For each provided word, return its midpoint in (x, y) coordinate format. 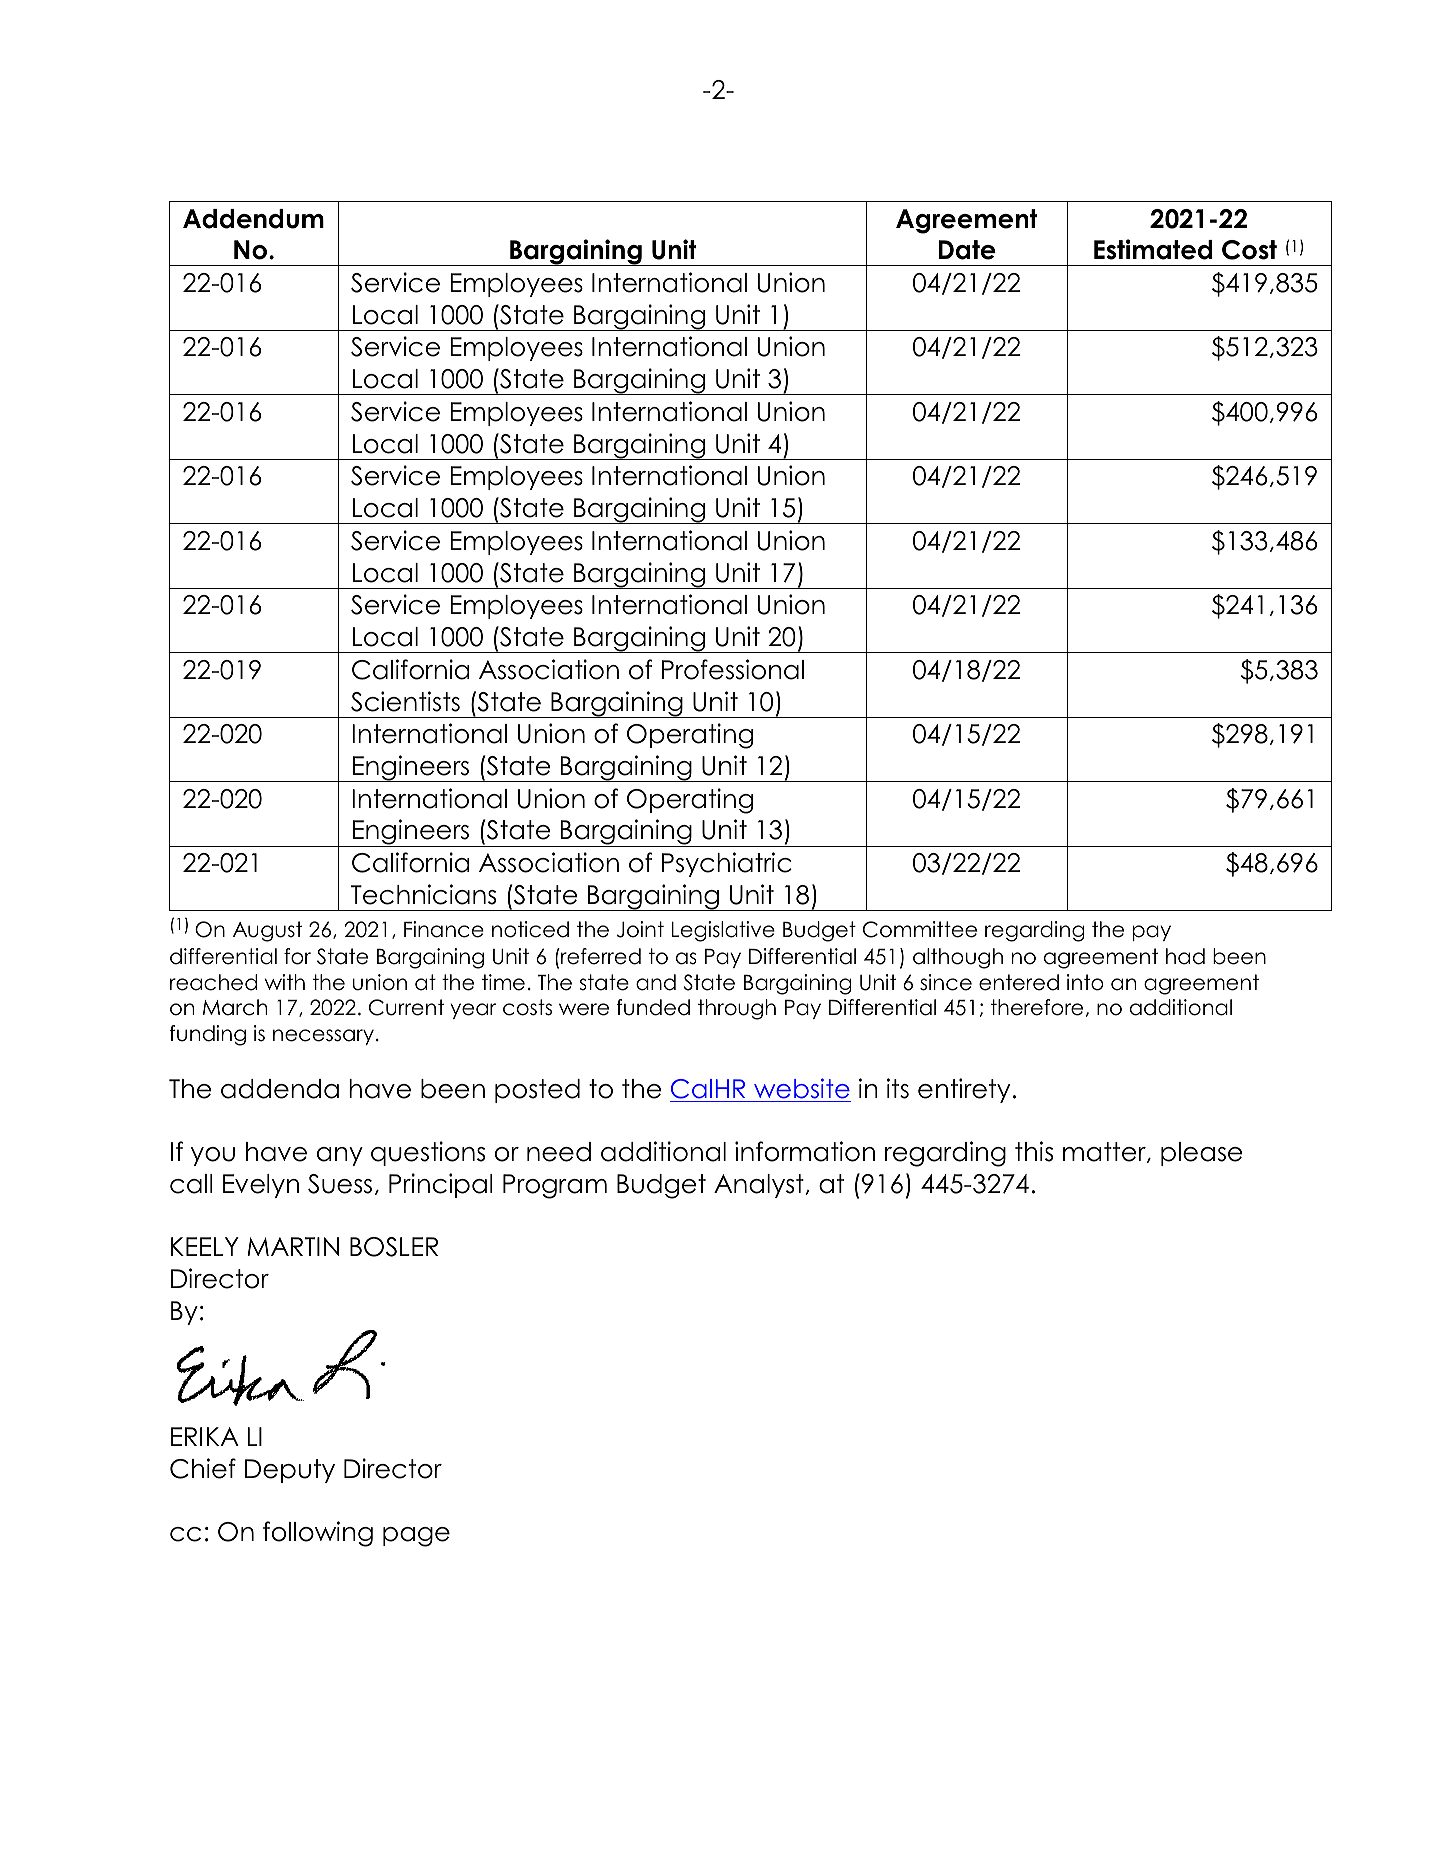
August (267, 931)
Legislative (723, 931)
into (1085, 982)
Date (967, 250)
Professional (733, 669)
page (416, 1537)
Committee (920, 929)
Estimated (1153, 249)
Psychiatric (727, 864)
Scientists (405, 701)
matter (1105, 1152)
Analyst (759, 1186)
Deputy (290, 1471)
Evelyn (261, 1186)
